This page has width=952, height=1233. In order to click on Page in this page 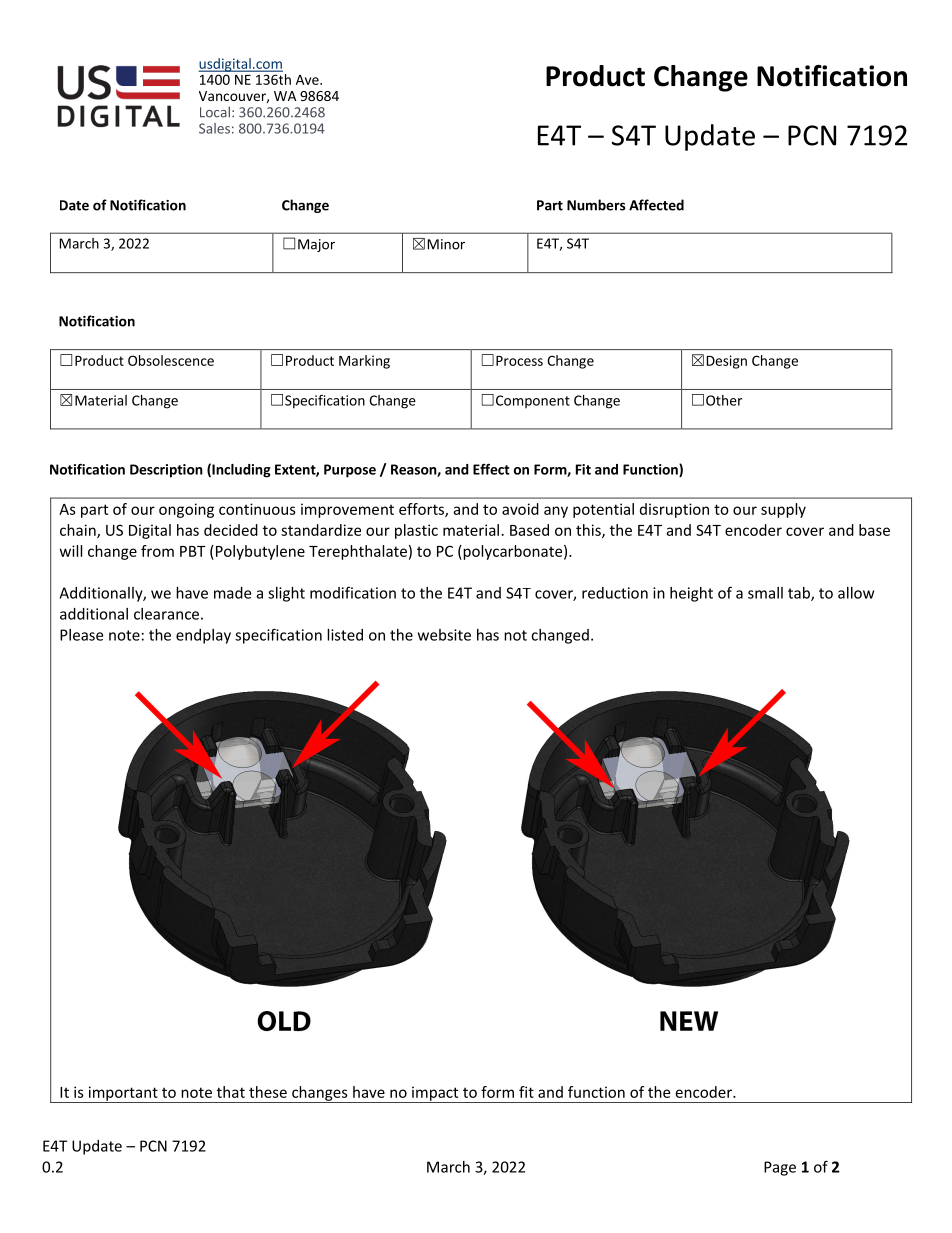, I will do `click(780, 1168)`.
